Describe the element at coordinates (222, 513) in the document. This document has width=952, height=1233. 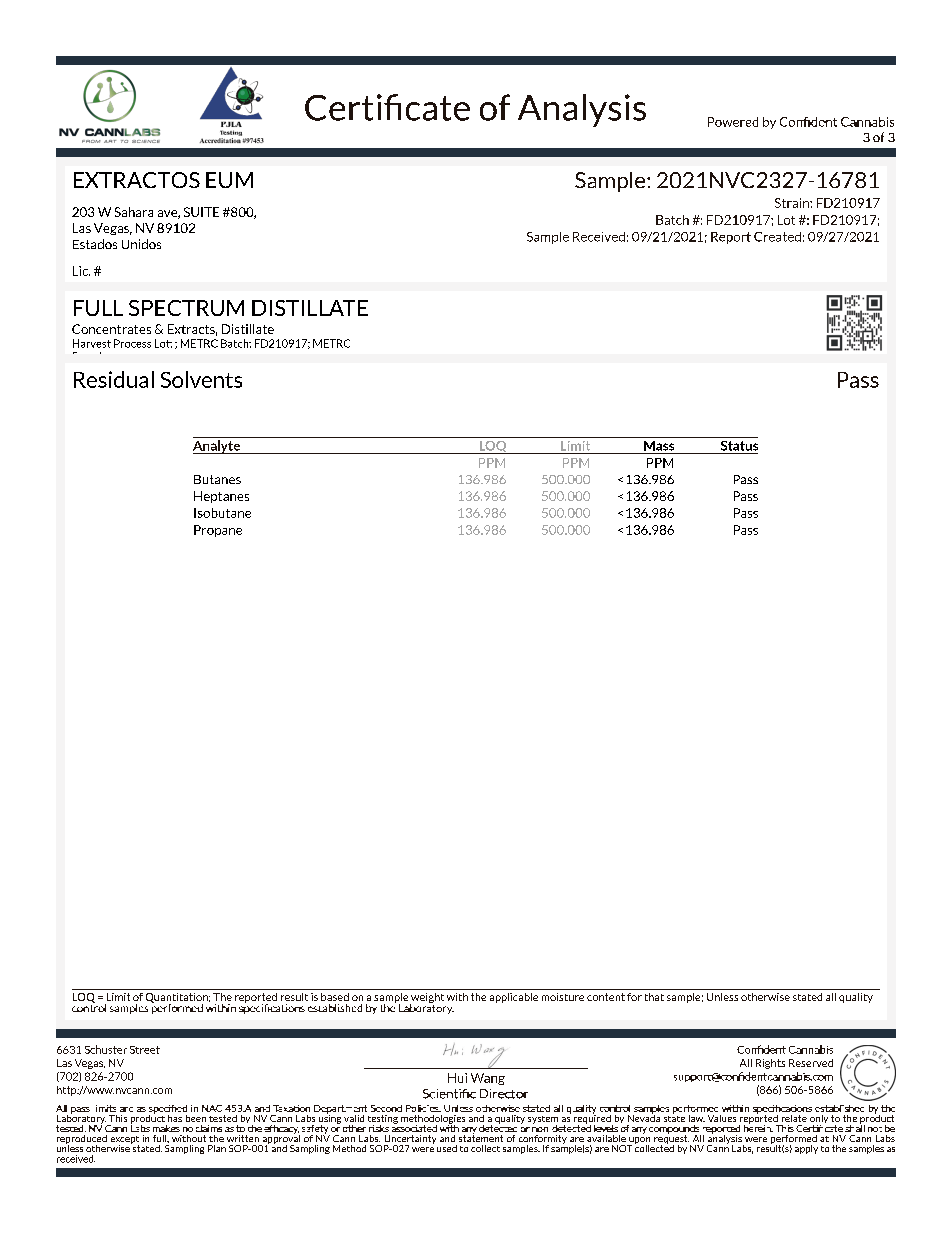
I see `Isobutane` at that location.
